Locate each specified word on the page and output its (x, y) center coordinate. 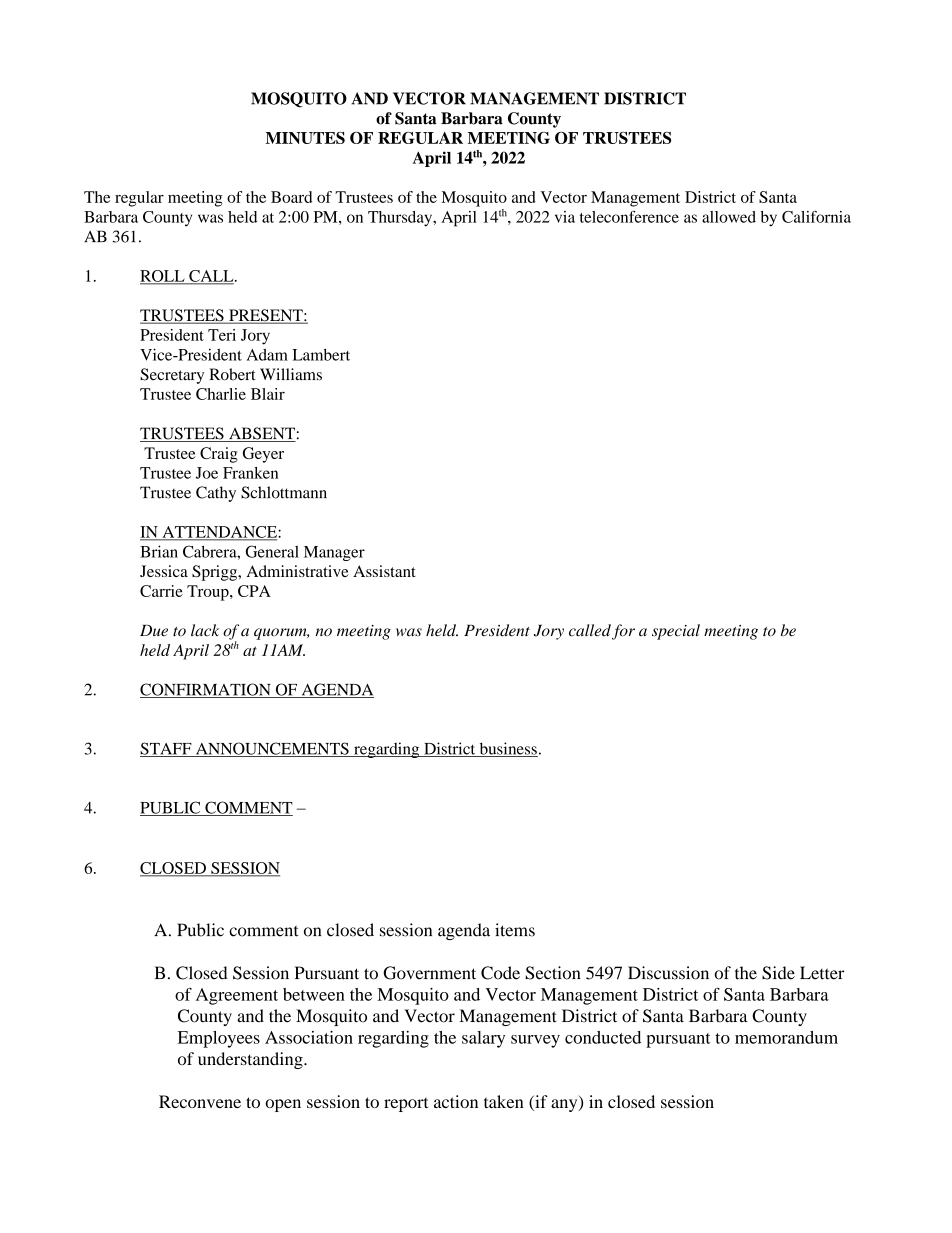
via (565, 217)
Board (291, 197)
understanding (251, 1060)
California (816, 217)
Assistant (384, 571)
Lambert (321, 355)
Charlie (221, 394)
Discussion (668, 973)
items (515, 930)
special (676, 632)
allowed (729, 217)
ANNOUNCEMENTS (272, 749)
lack (205, 630)
